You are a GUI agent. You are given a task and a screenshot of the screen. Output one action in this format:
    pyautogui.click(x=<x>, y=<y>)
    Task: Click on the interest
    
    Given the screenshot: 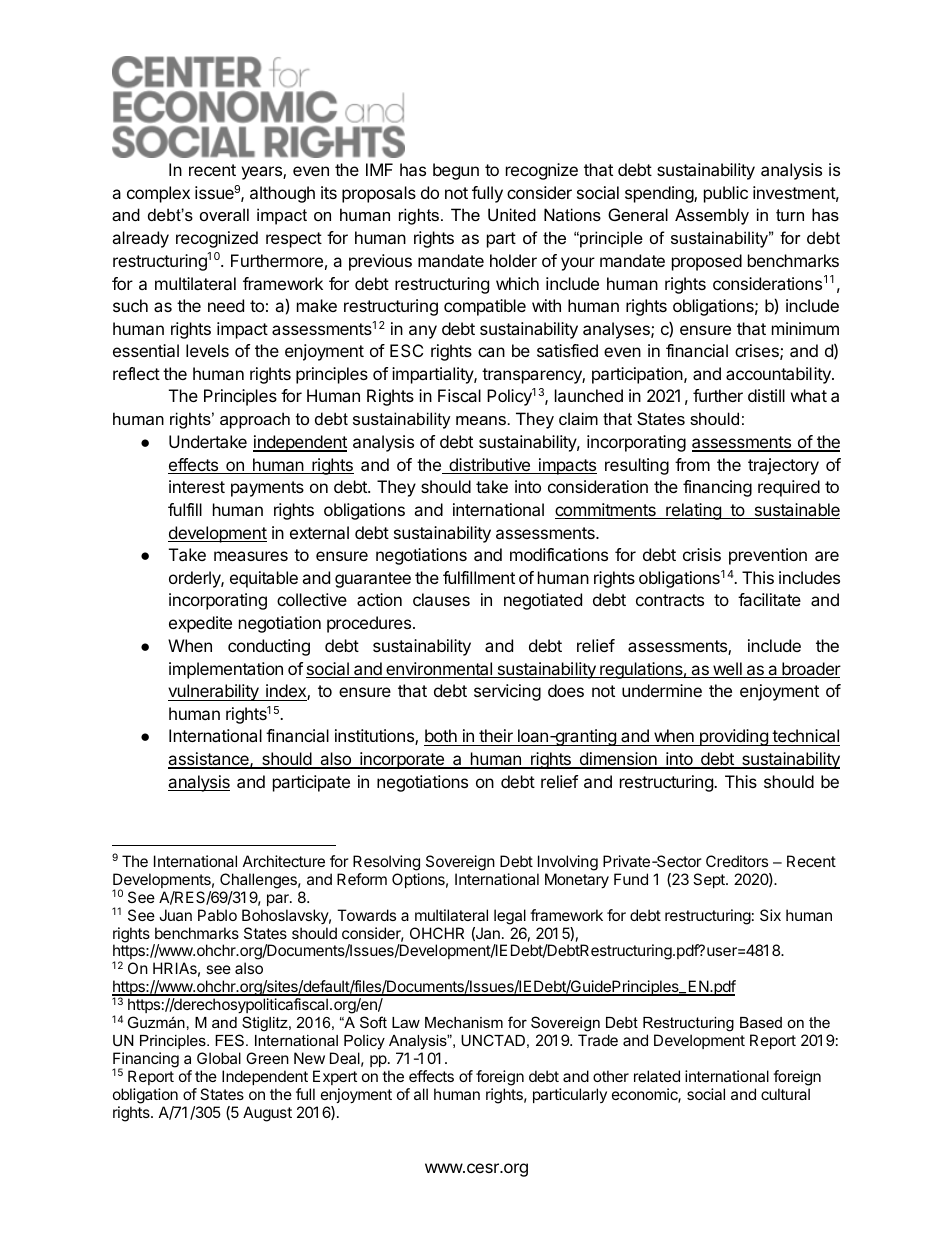 What is the action you would take?
    pyautogui.click(x=197, y=486)
